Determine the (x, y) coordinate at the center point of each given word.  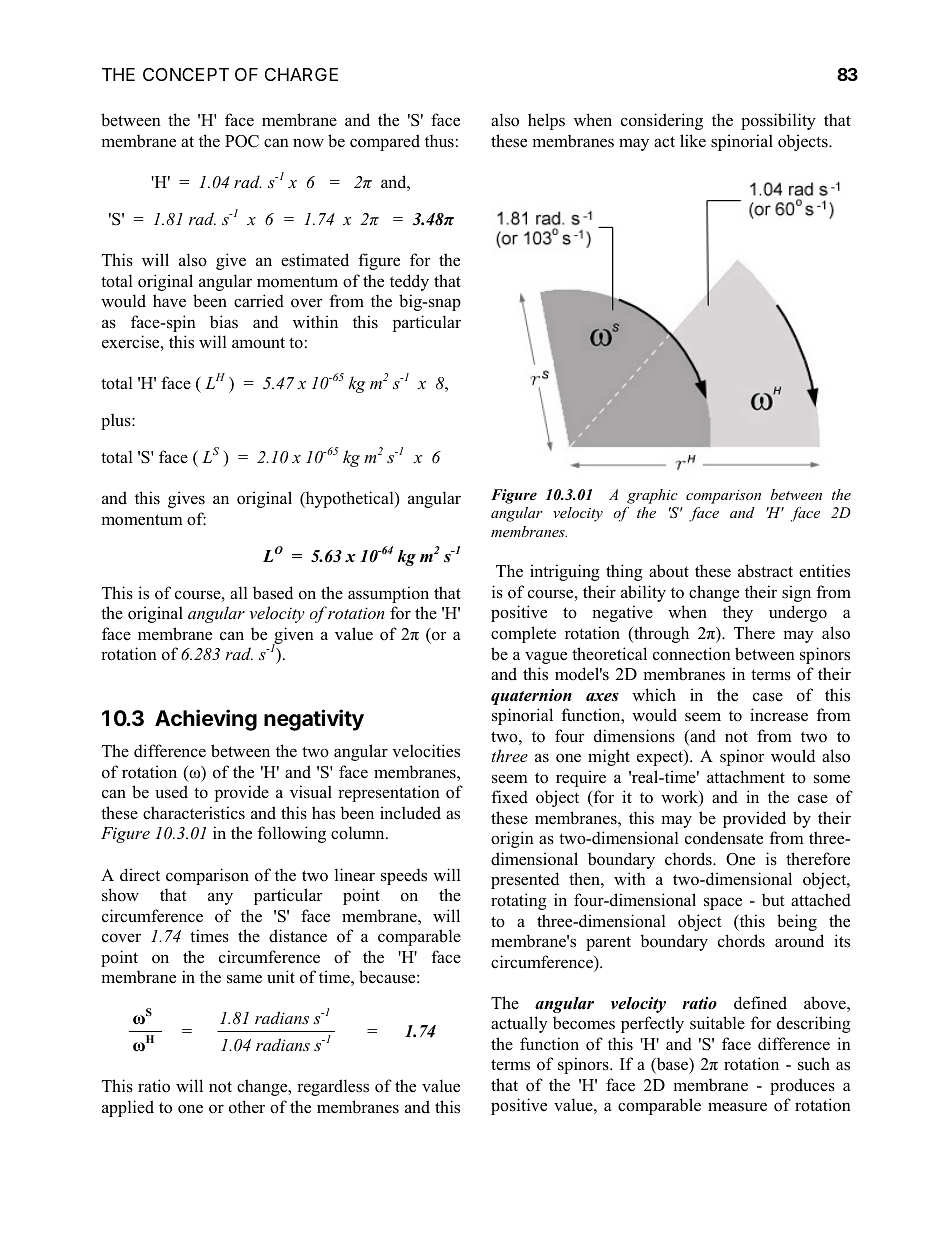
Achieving (206, 720)
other (247, 1107)
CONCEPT (186, 74)
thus (439, 141)
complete (523, 634)
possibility (778, 121)
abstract (765, 571)
